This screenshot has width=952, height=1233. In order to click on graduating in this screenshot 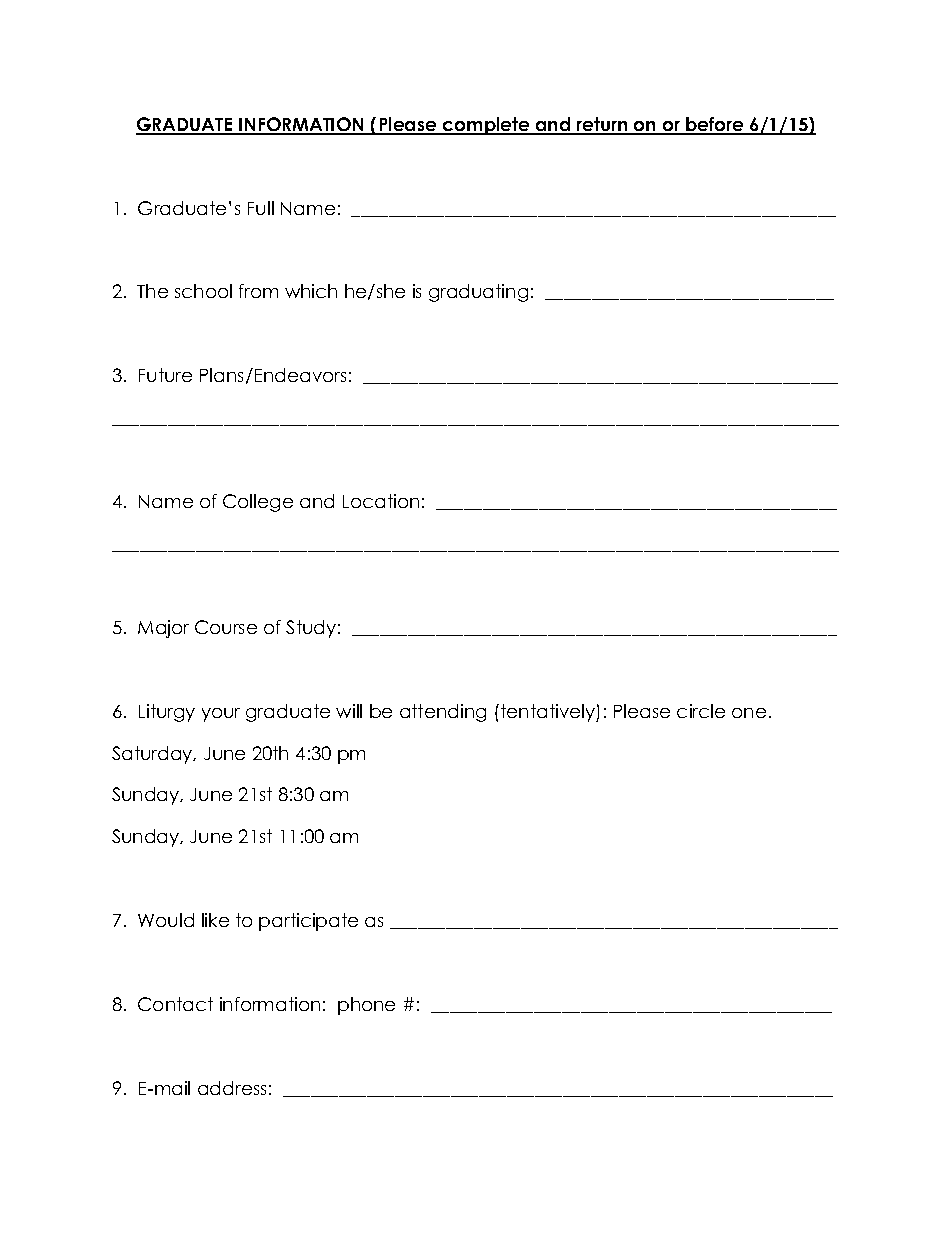, I will do `click(478, 293)`.
